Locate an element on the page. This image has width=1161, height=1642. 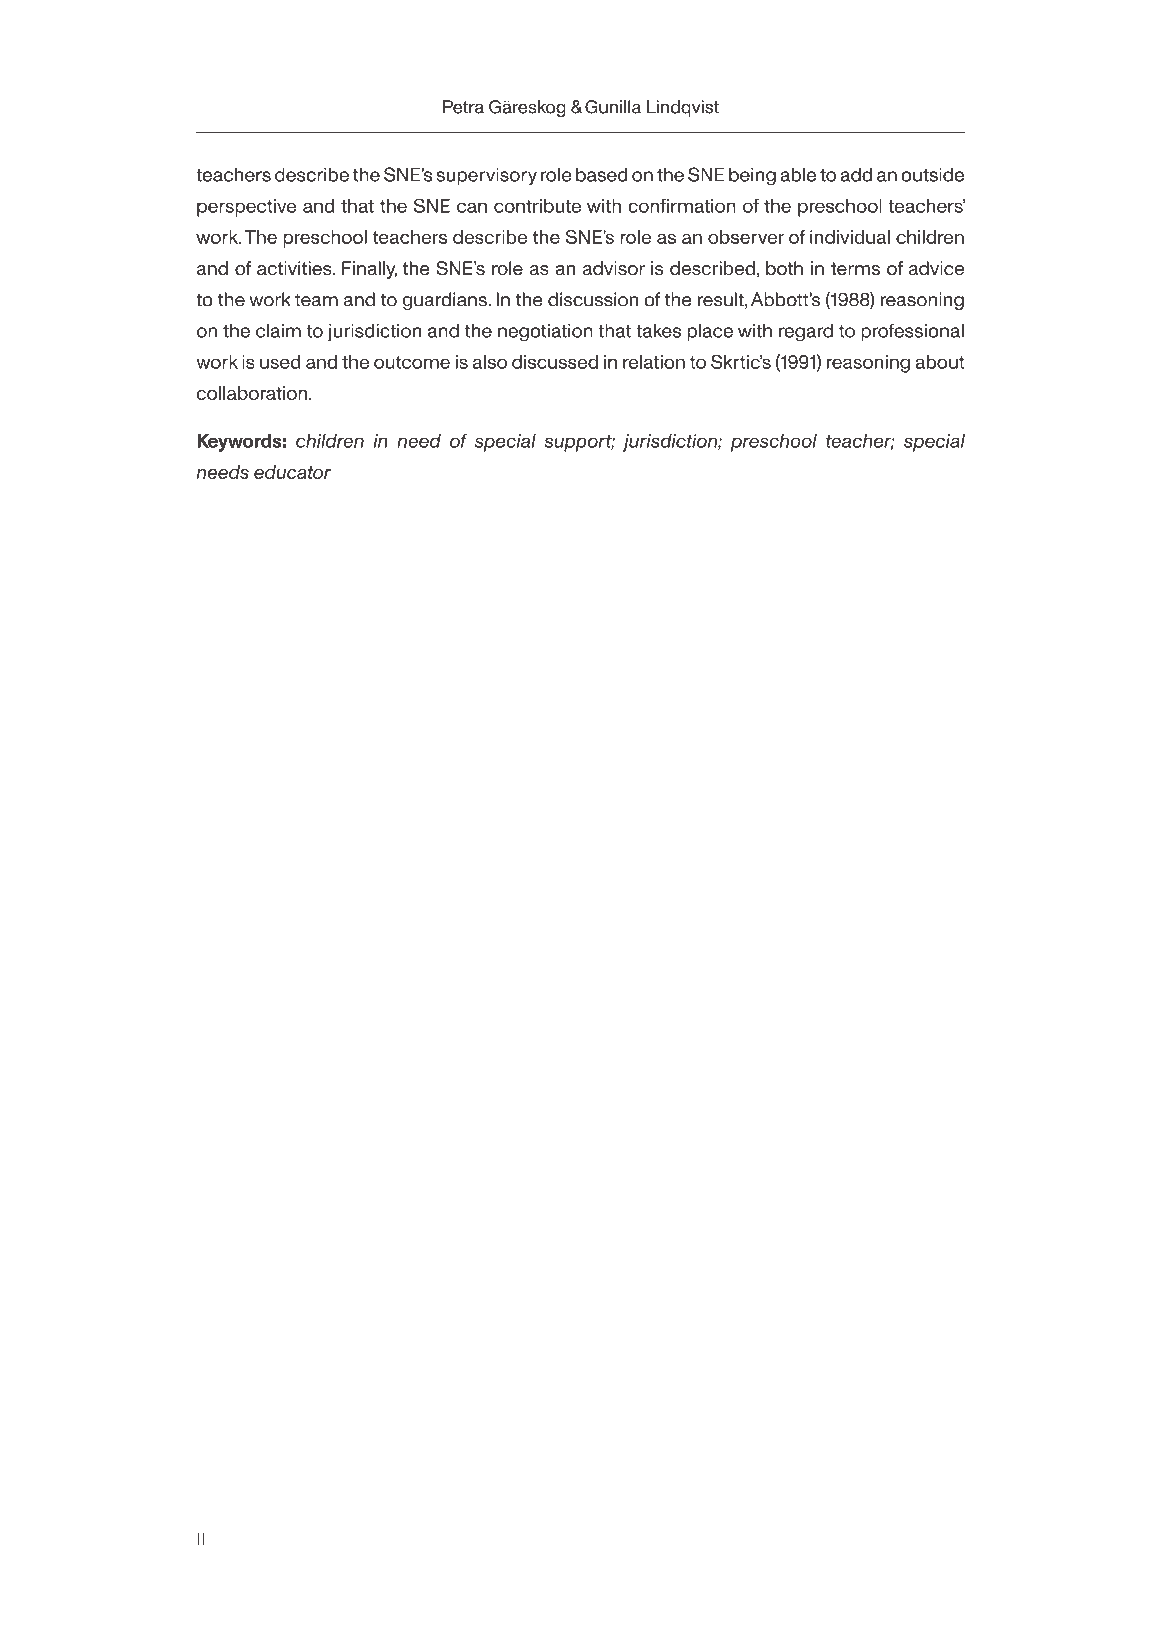
discussed is located at coordinates (555, 362).
